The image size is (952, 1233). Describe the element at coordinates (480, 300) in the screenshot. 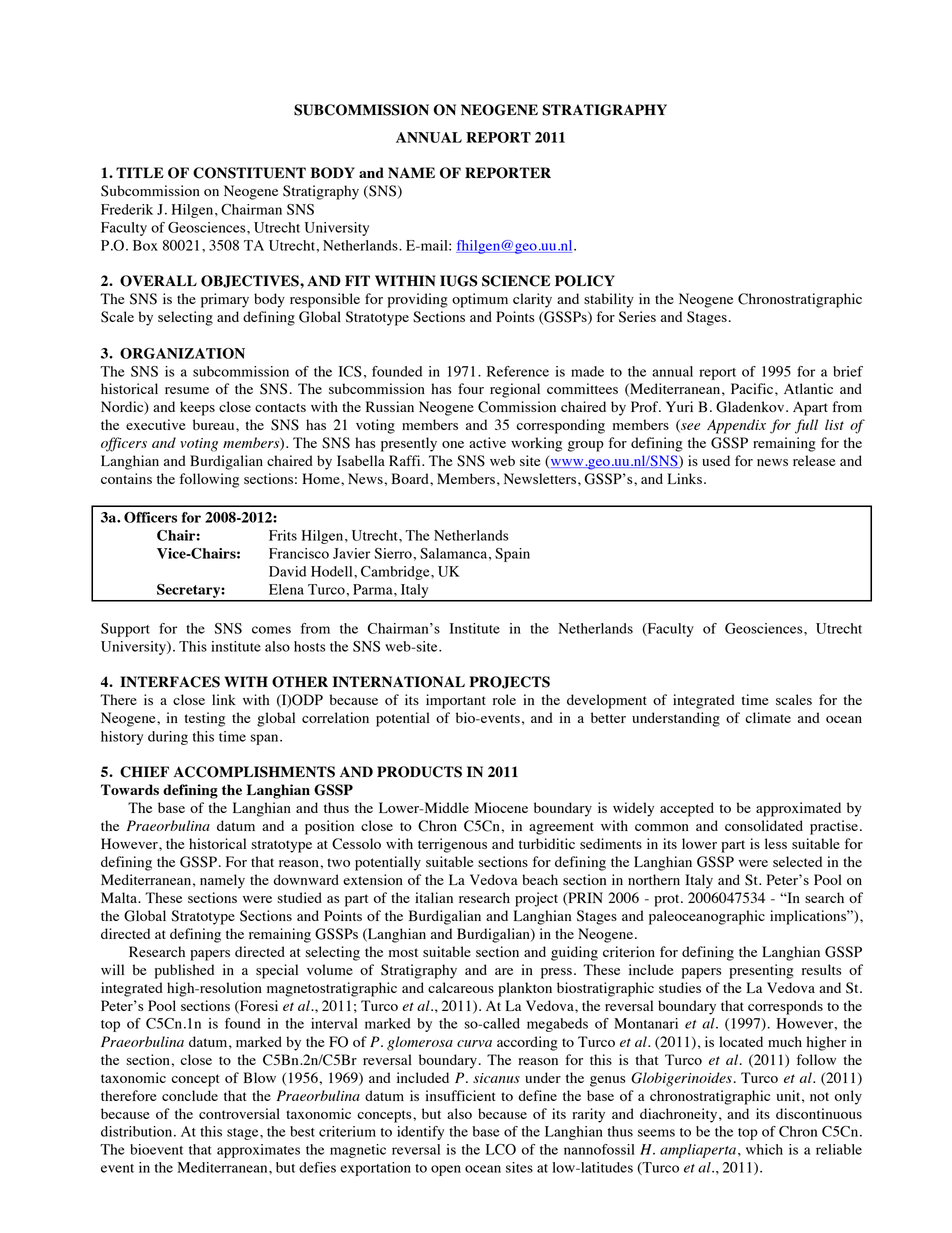

I see `optimum` at that location.
